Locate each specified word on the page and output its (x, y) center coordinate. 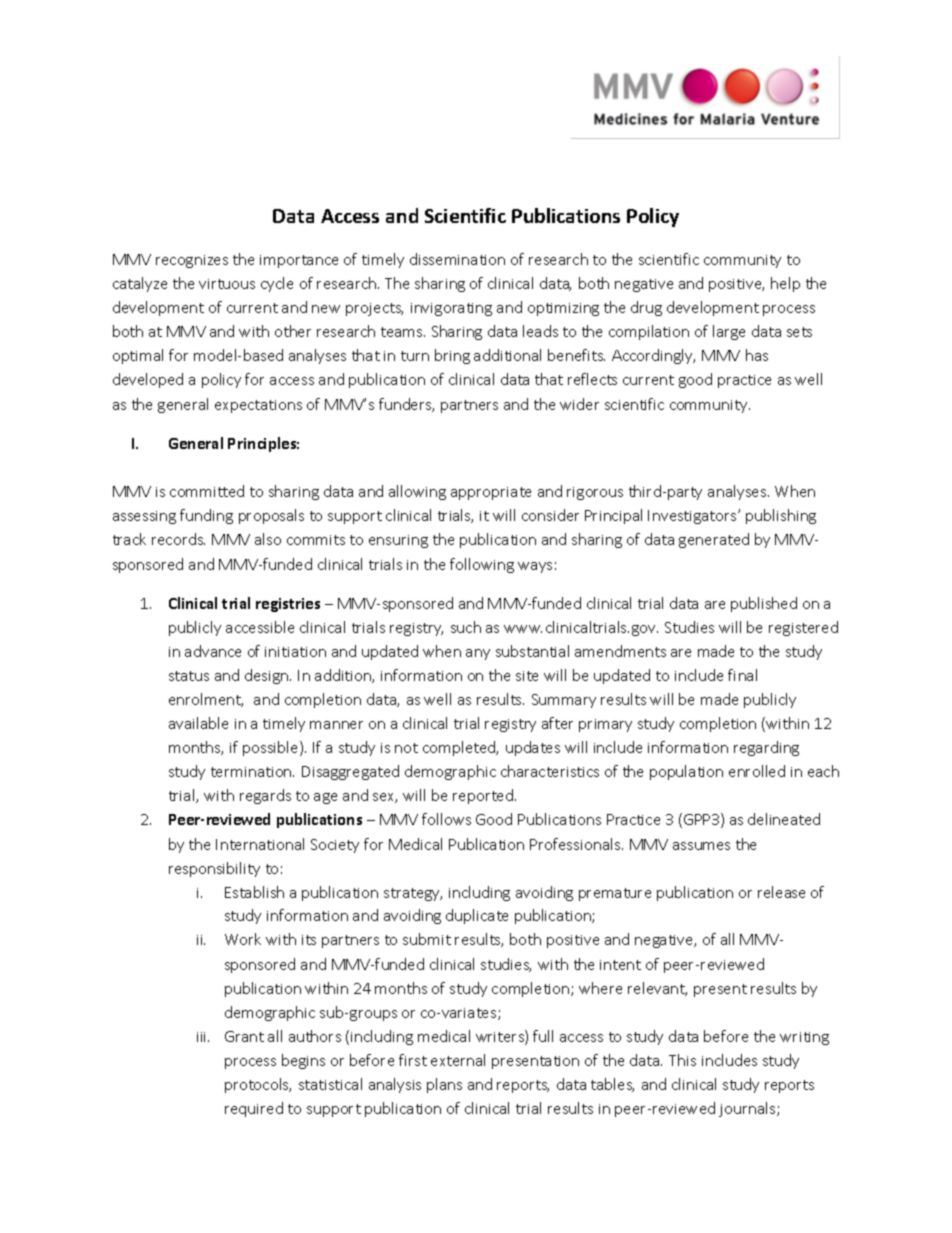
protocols (258, 1085)
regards (265, 796)
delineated (784, 819)
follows (446, 819)
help (785, 284)
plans (444, 1085)
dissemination (457, 259)
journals (748, 1109)
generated (714, 540)
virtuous (227, 284)
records (178, 539)
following (482, 565)
